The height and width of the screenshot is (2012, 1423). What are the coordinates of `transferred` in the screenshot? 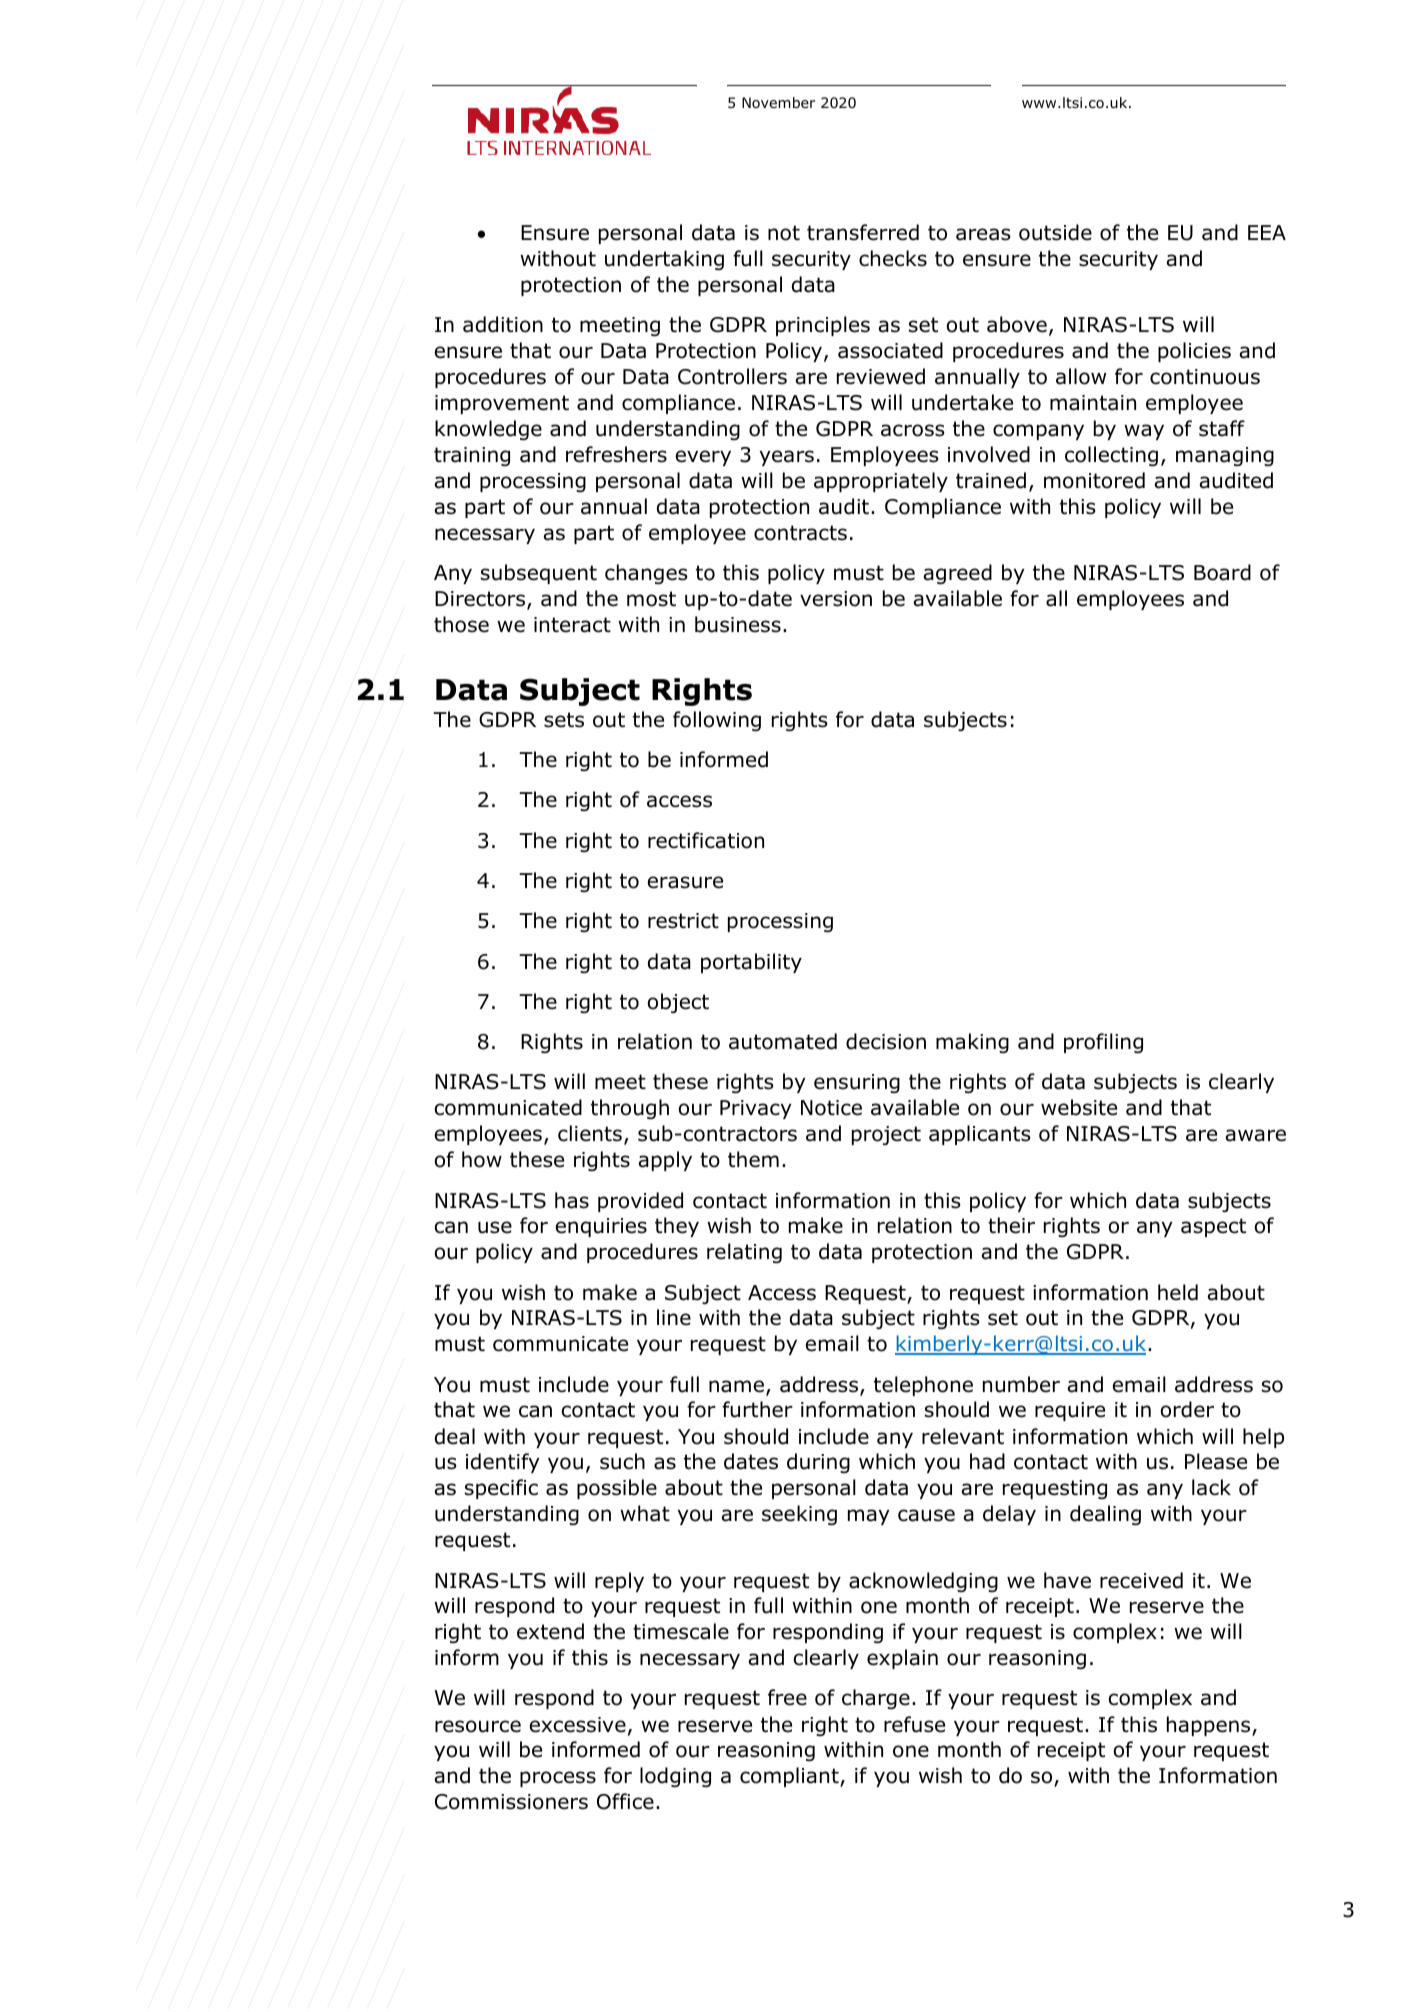 It's located at (863, 232).
